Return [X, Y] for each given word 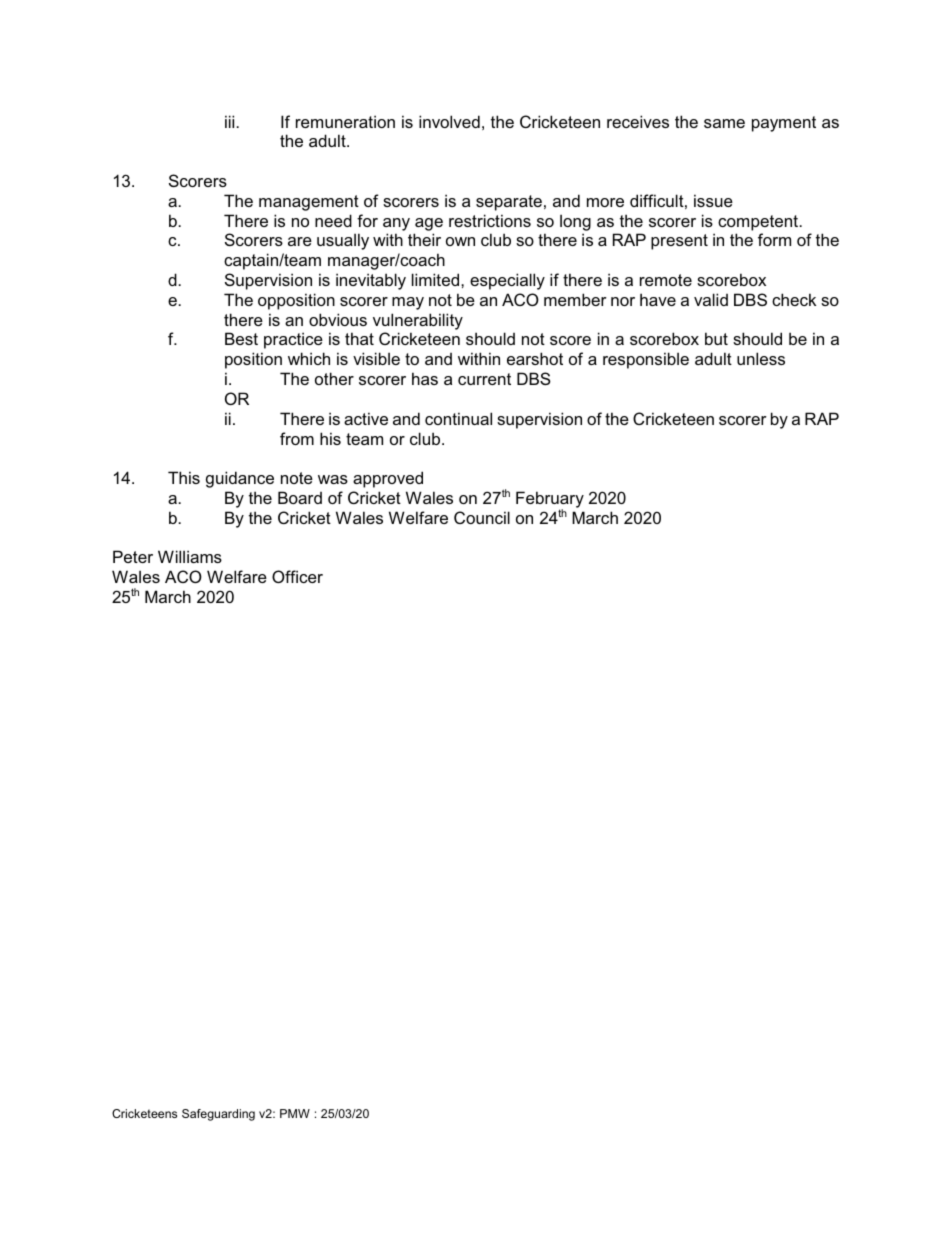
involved [449, 121]
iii [231, 121]
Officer [297, 576]
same [724, 123]
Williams [190, 556]
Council [482, 517]
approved [388, 479]
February [550, 500]
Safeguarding [218, 1115]
